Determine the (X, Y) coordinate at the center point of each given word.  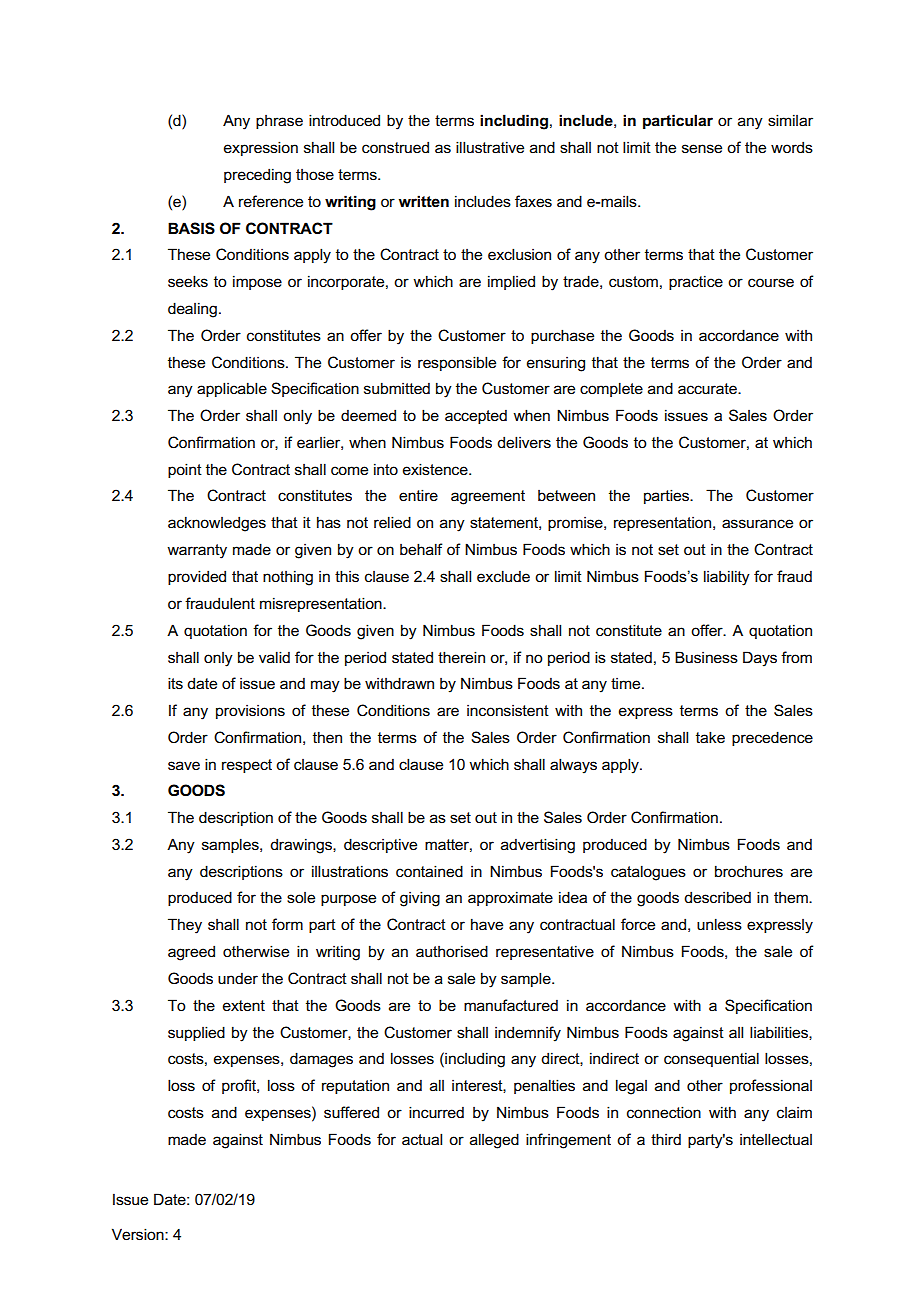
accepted (476, 417)
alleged (494, 1141)
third (666, 1139)
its (175, 683)
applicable (232, 389)
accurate (708, 388)
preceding (257, 176)
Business (706, 657)
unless (719, 924)
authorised (452, 951)
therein (461, 657)
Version (139, 1234)
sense (702, 149)
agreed (191, 953)
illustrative (490, 147)
